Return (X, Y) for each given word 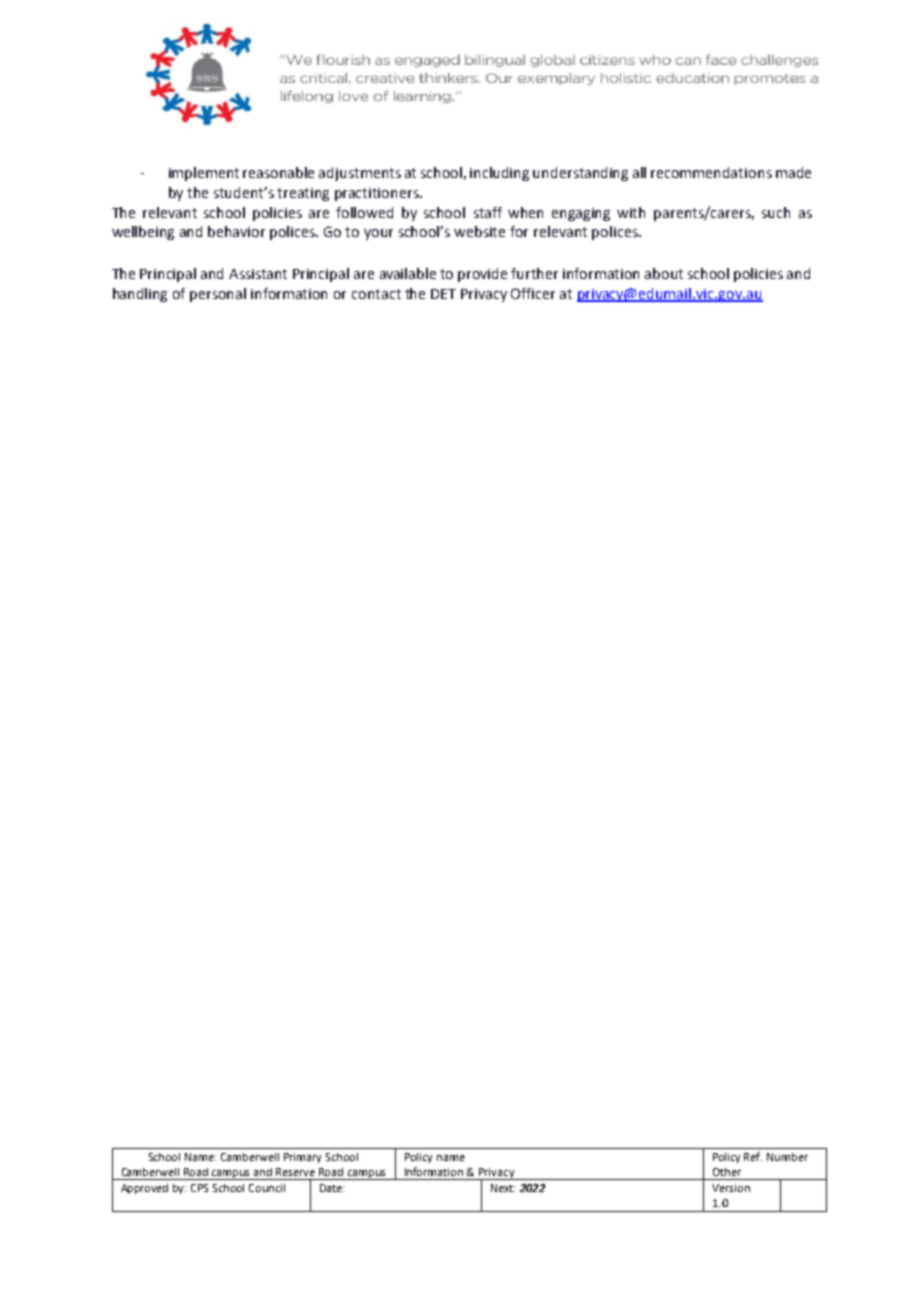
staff (488, 212)
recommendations (711, 172)
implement (204, 174)
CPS (199, 1188)
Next (503, 1188)
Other (727, 1172)
